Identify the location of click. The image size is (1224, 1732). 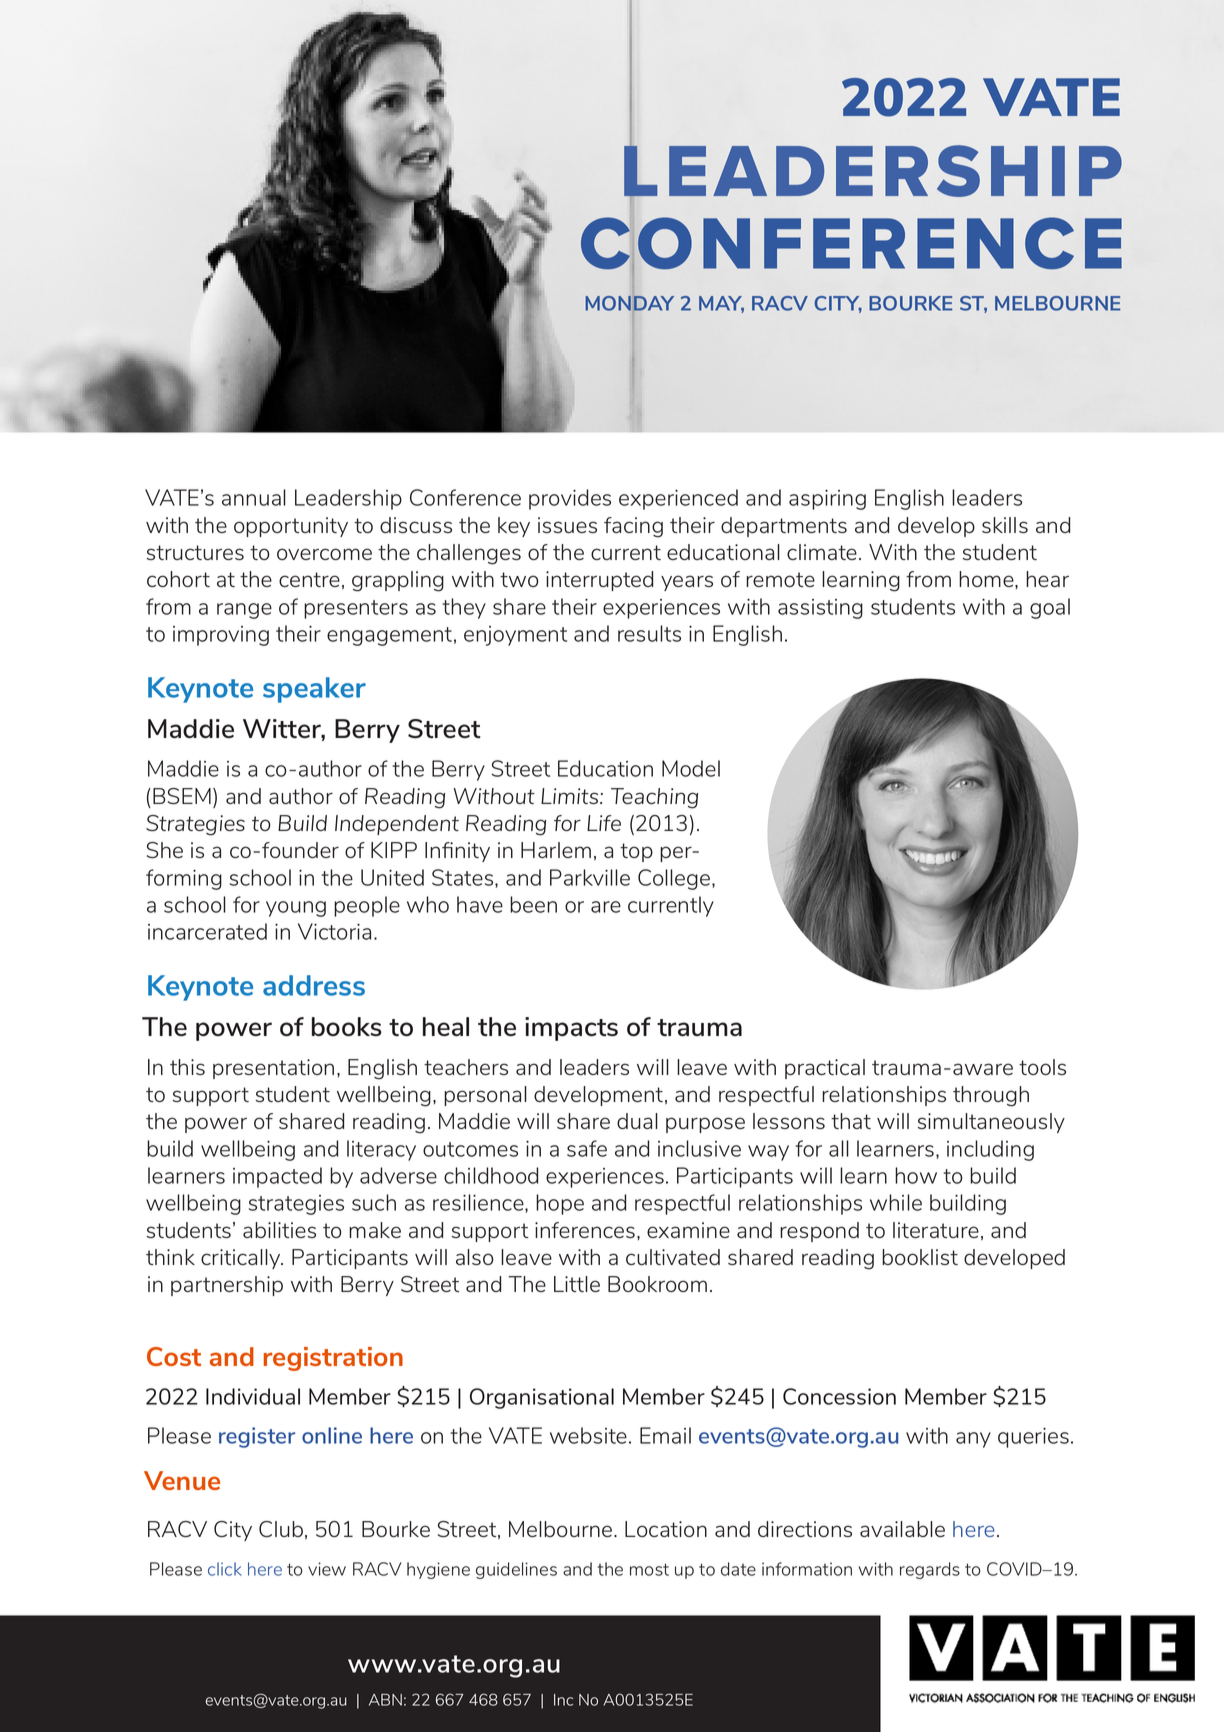
(225, 1569).
